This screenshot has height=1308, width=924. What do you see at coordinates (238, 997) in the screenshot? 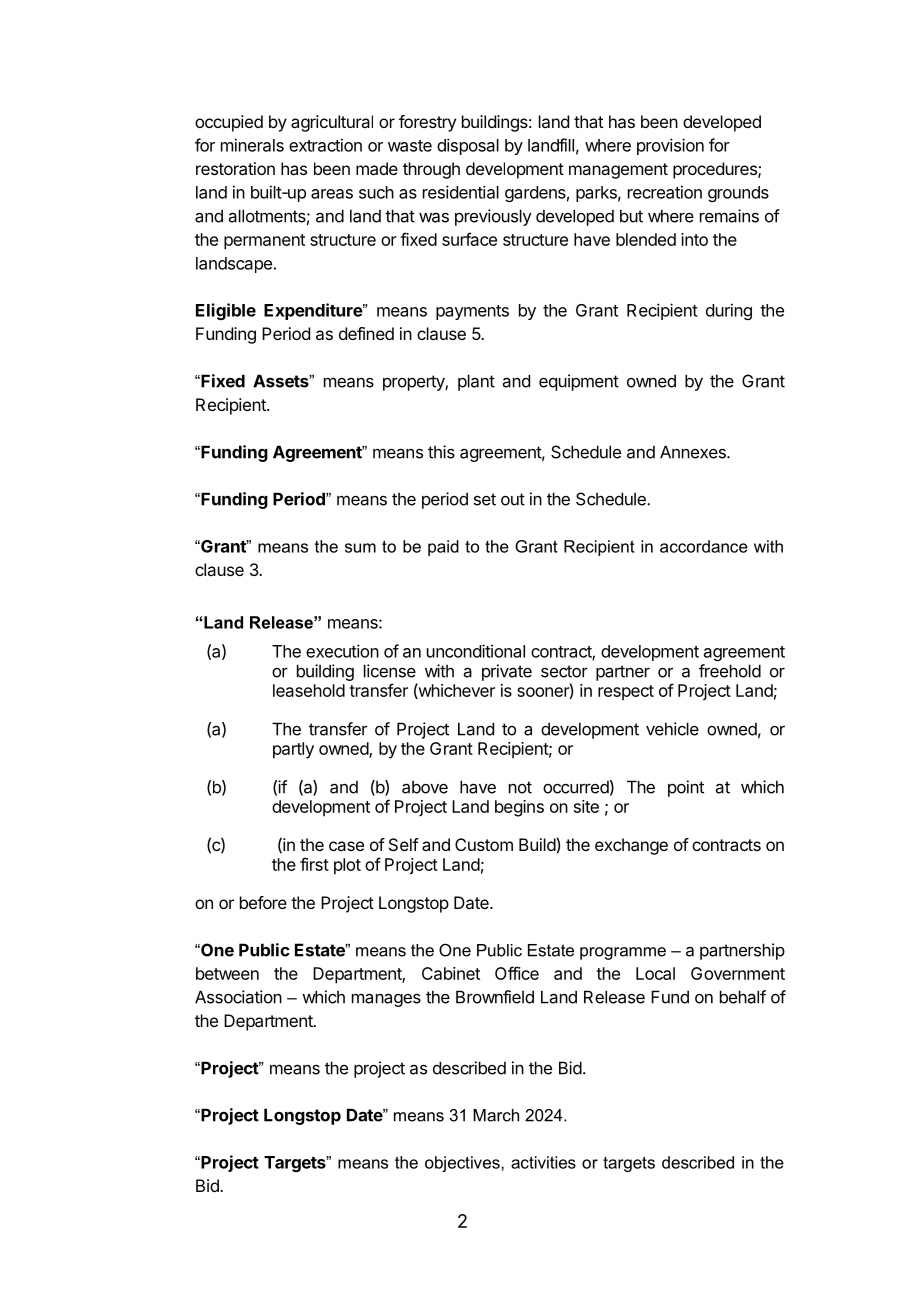
I see `Association` at bounding box center [238, 997].
